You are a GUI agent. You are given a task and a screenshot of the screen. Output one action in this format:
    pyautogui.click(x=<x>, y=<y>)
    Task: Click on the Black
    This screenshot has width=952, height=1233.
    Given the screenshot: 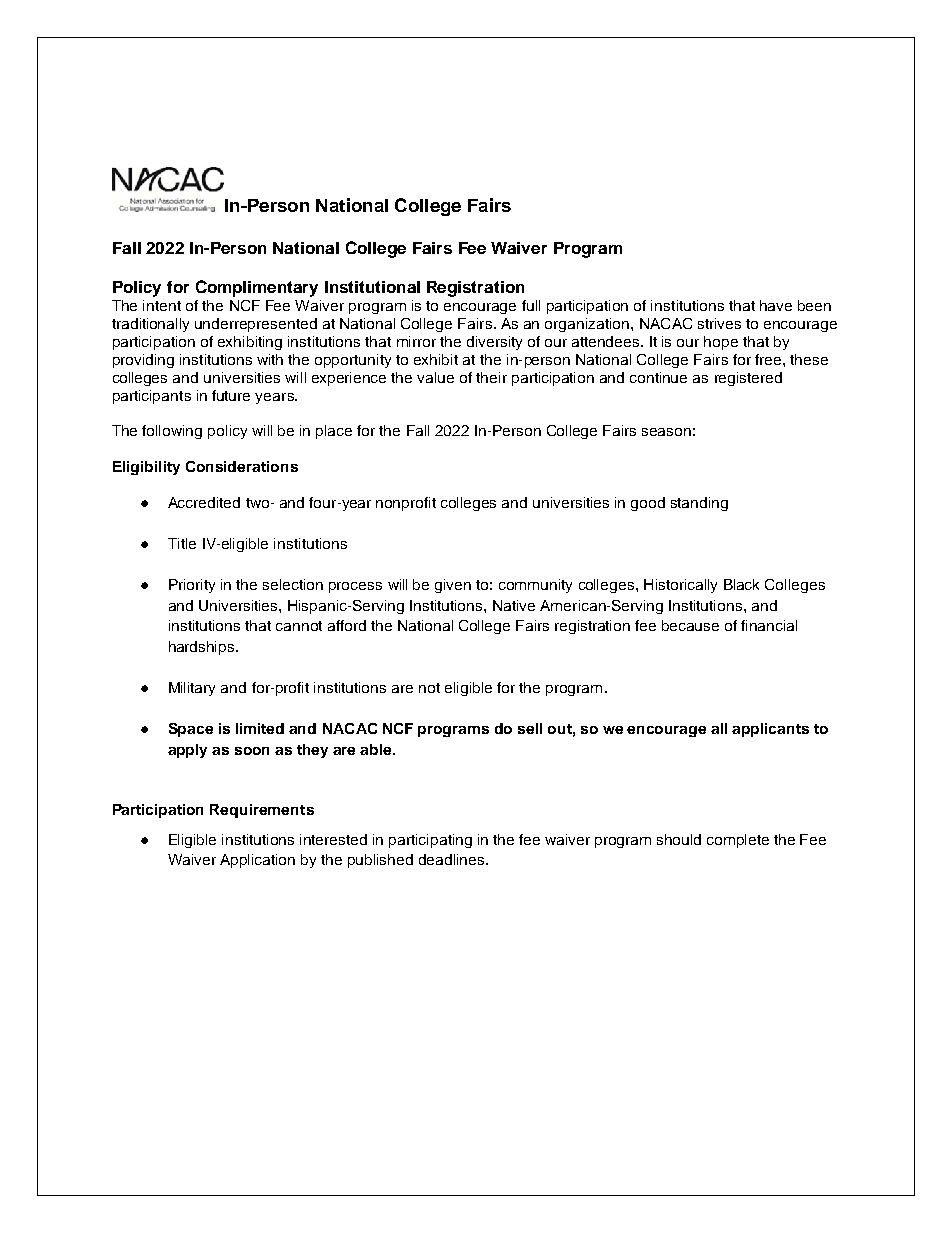 What is the action you would take?
    pyautogui.click(x=741, y=584)
